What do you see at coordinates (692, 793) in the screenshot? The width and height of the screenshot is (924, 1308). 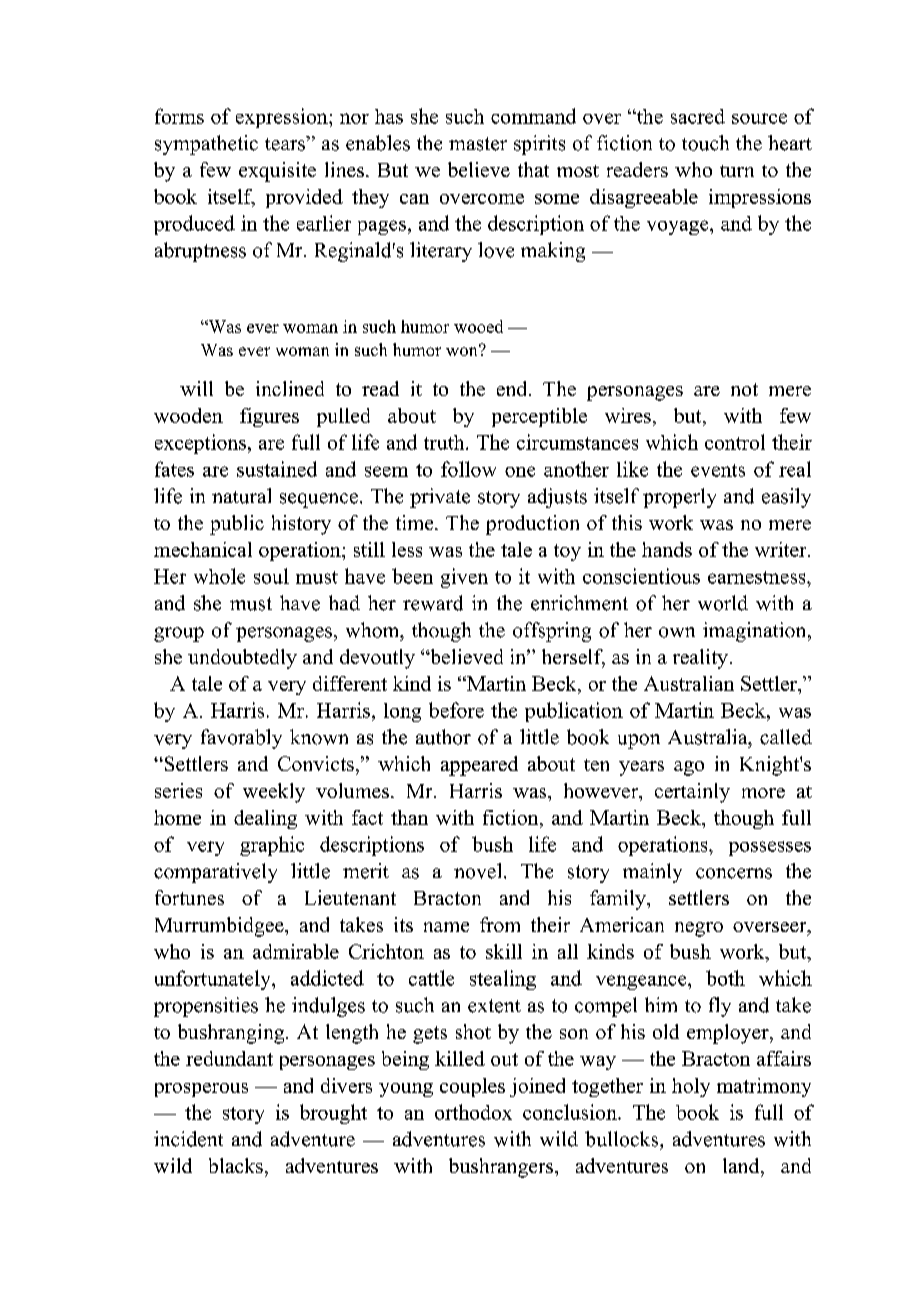 I see `certainly` at bounding box center [692, 793].
